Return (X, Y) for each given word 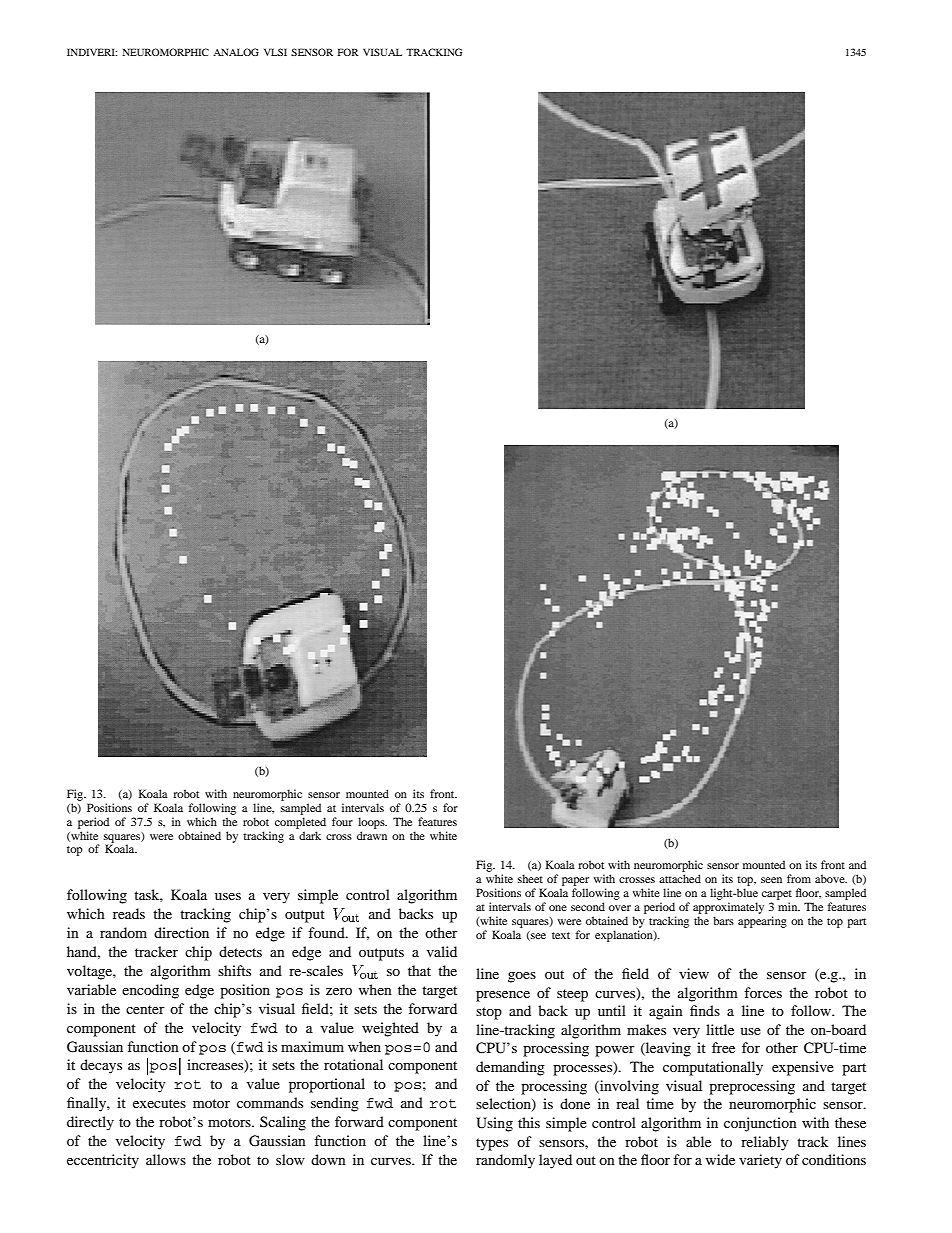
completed (300, 823)
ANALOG (236, 52)
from (799, 878)
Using (494, 1124)
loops (372, 823)
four (342, 821)
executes (159, 1103)
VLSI (275, 52)
